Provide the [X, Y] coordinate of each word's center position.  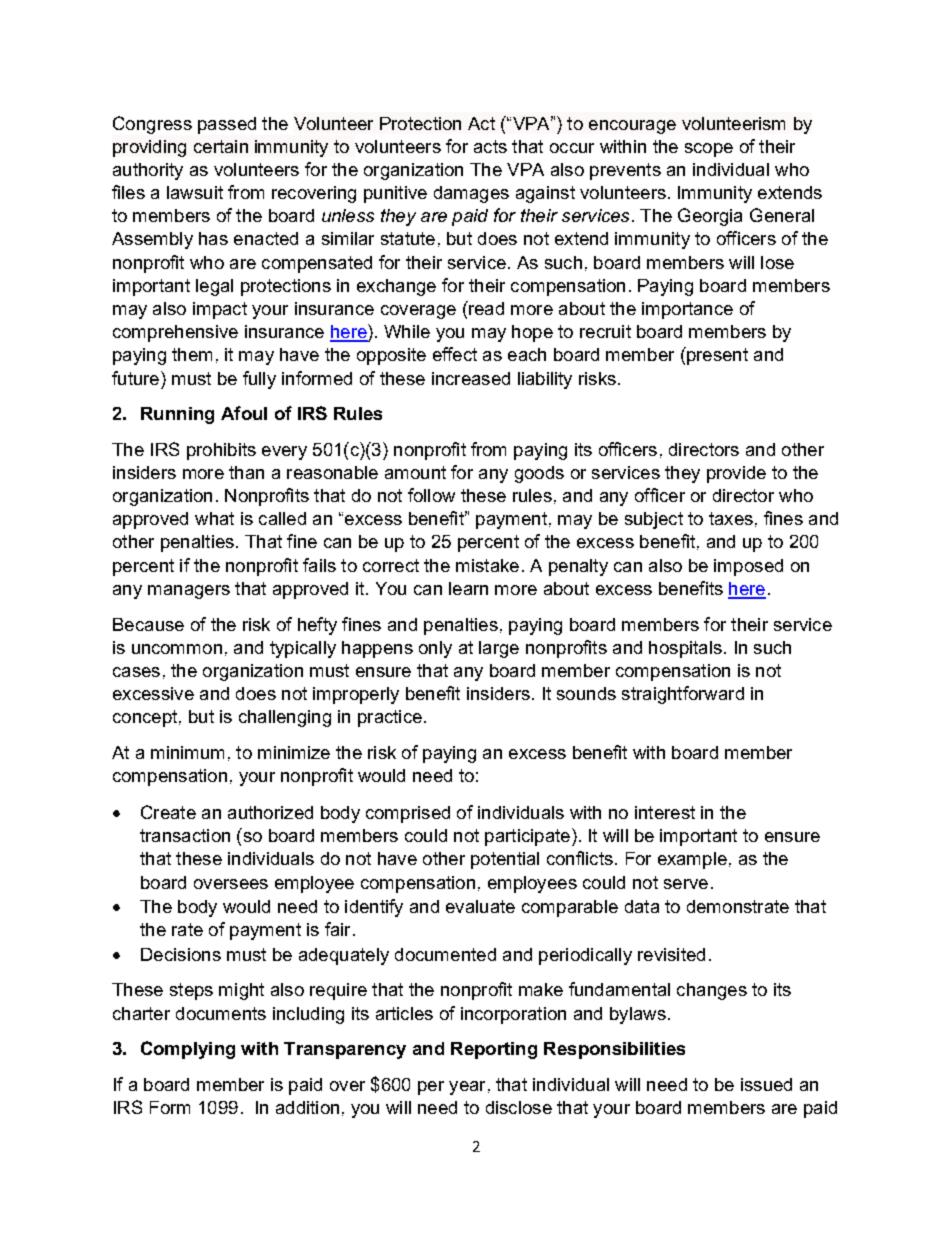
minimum [187, 752]
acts [490, 146]
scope [709, 150]
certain [221, 146]
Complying [188, 1050]
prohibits [221, 451]
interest [665, 812]
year [467, 1088]
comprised [408, 814]
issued [766, 1084]
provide [736, 474]
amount [415, 472]
